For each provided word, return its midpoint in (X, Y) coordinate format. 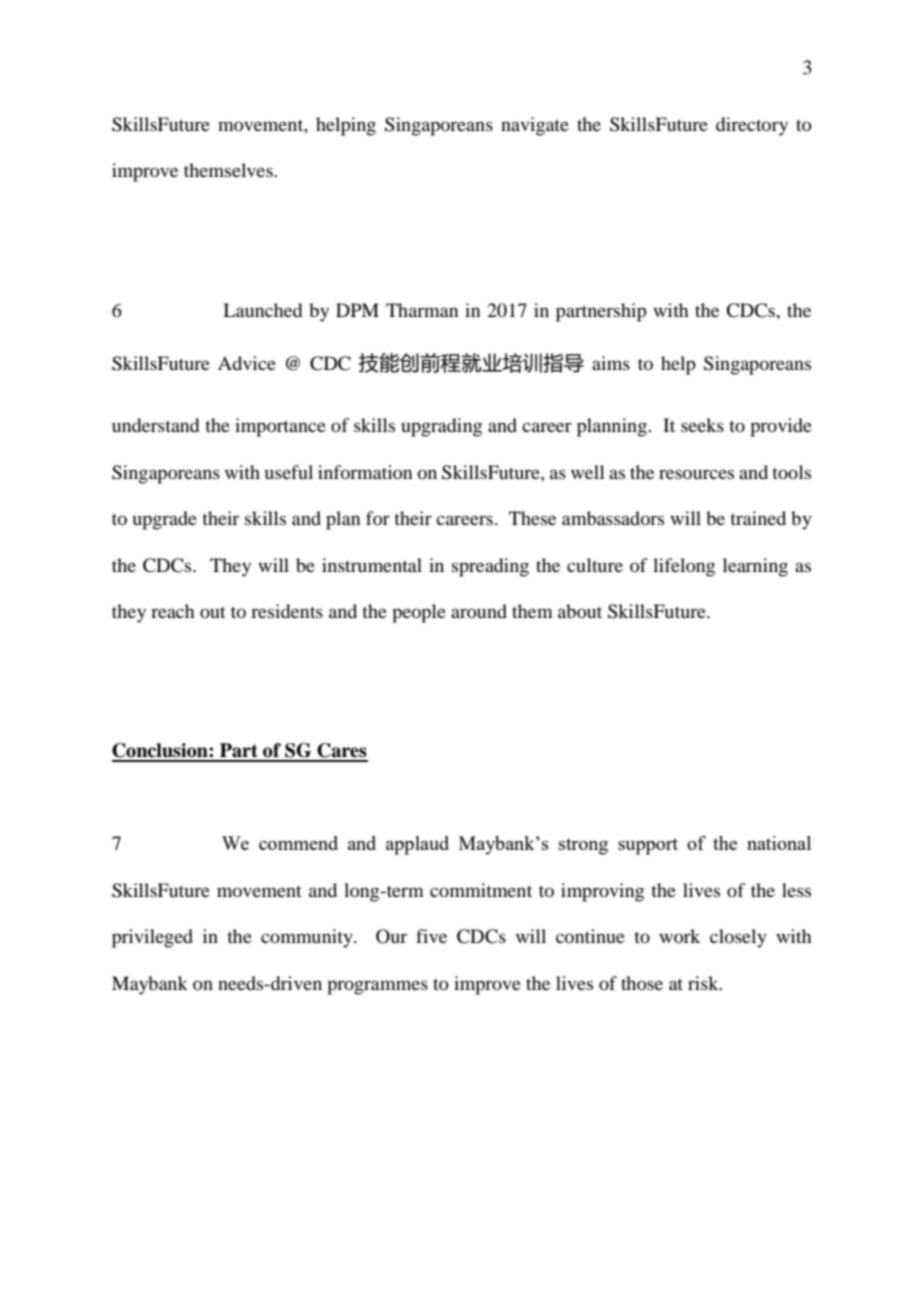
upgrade (165, 520)
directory (752, 126)
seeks (702, 425)
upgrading (441, 427)
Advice (247, 363)
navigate (535, 126)
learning (755, 567)
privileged (152, 938)
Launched (262, 310)
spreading (490, 567)
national (779, 843)
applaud (417, 845)
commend (298, 843)
